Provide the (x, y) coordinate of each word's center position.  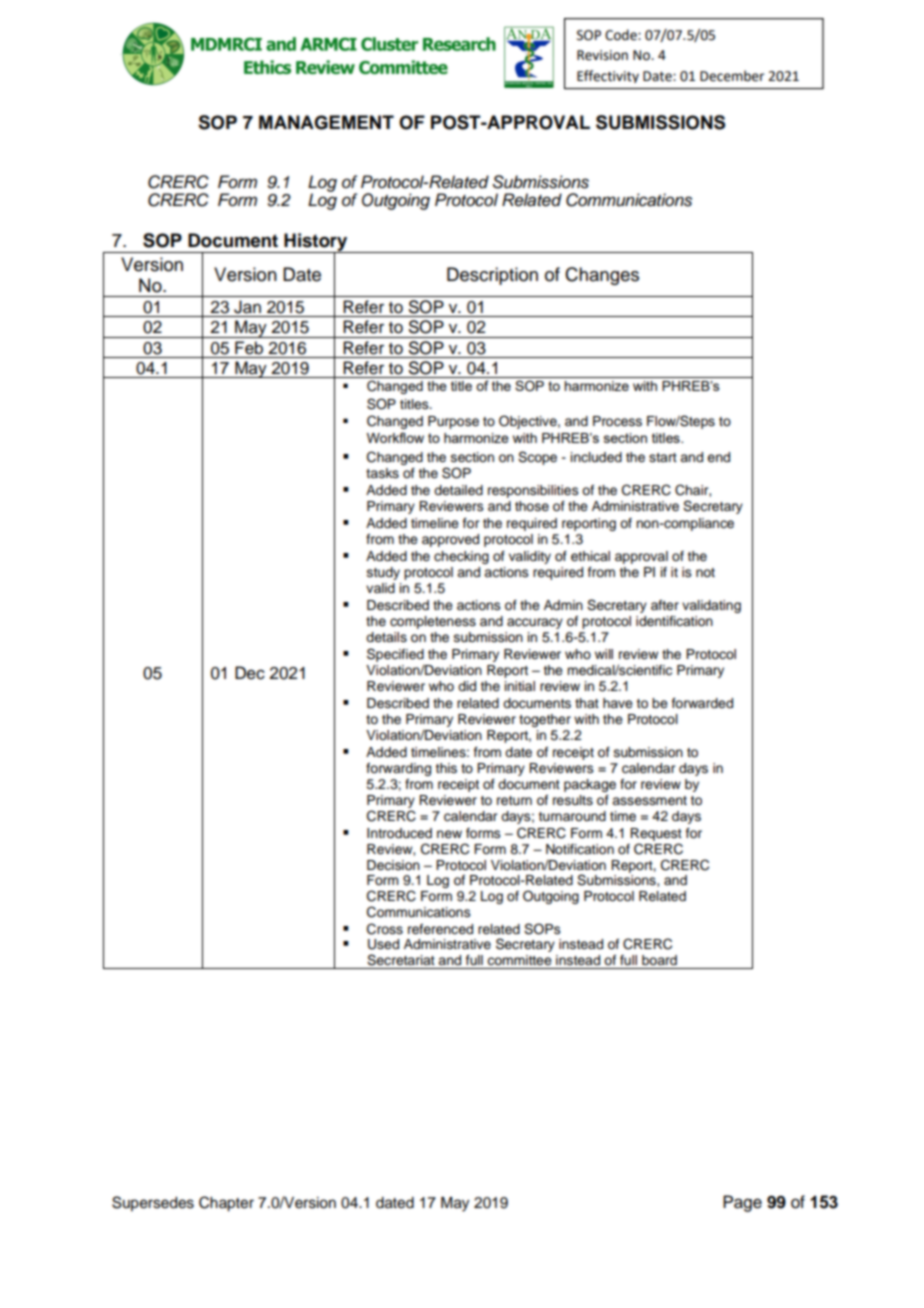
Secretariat (401, 960)
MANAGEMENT (326, 122)
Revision (602, 55)
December (732, 76)
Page (742, 1203)
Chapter (226, 1204)
